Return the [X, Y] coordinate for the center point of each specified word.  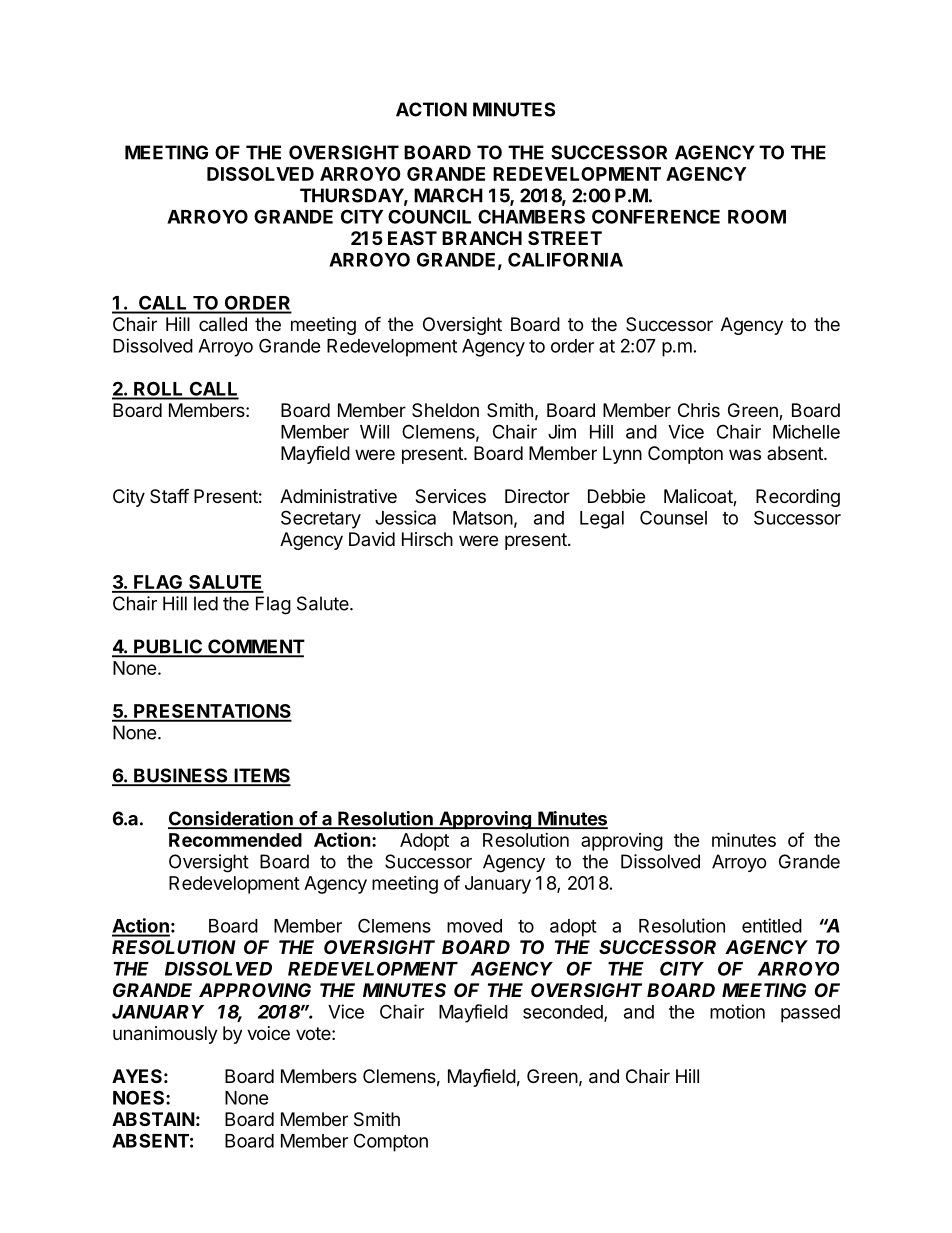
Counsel [673, 517]
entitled [772, 925]
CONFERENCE [656, 216]
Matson [483, 518]
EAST [412, 238]
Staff [169, 496]
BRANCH [482, 238]
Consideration [231, 819]
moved [474, 926]
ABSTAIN [153, 1119]
